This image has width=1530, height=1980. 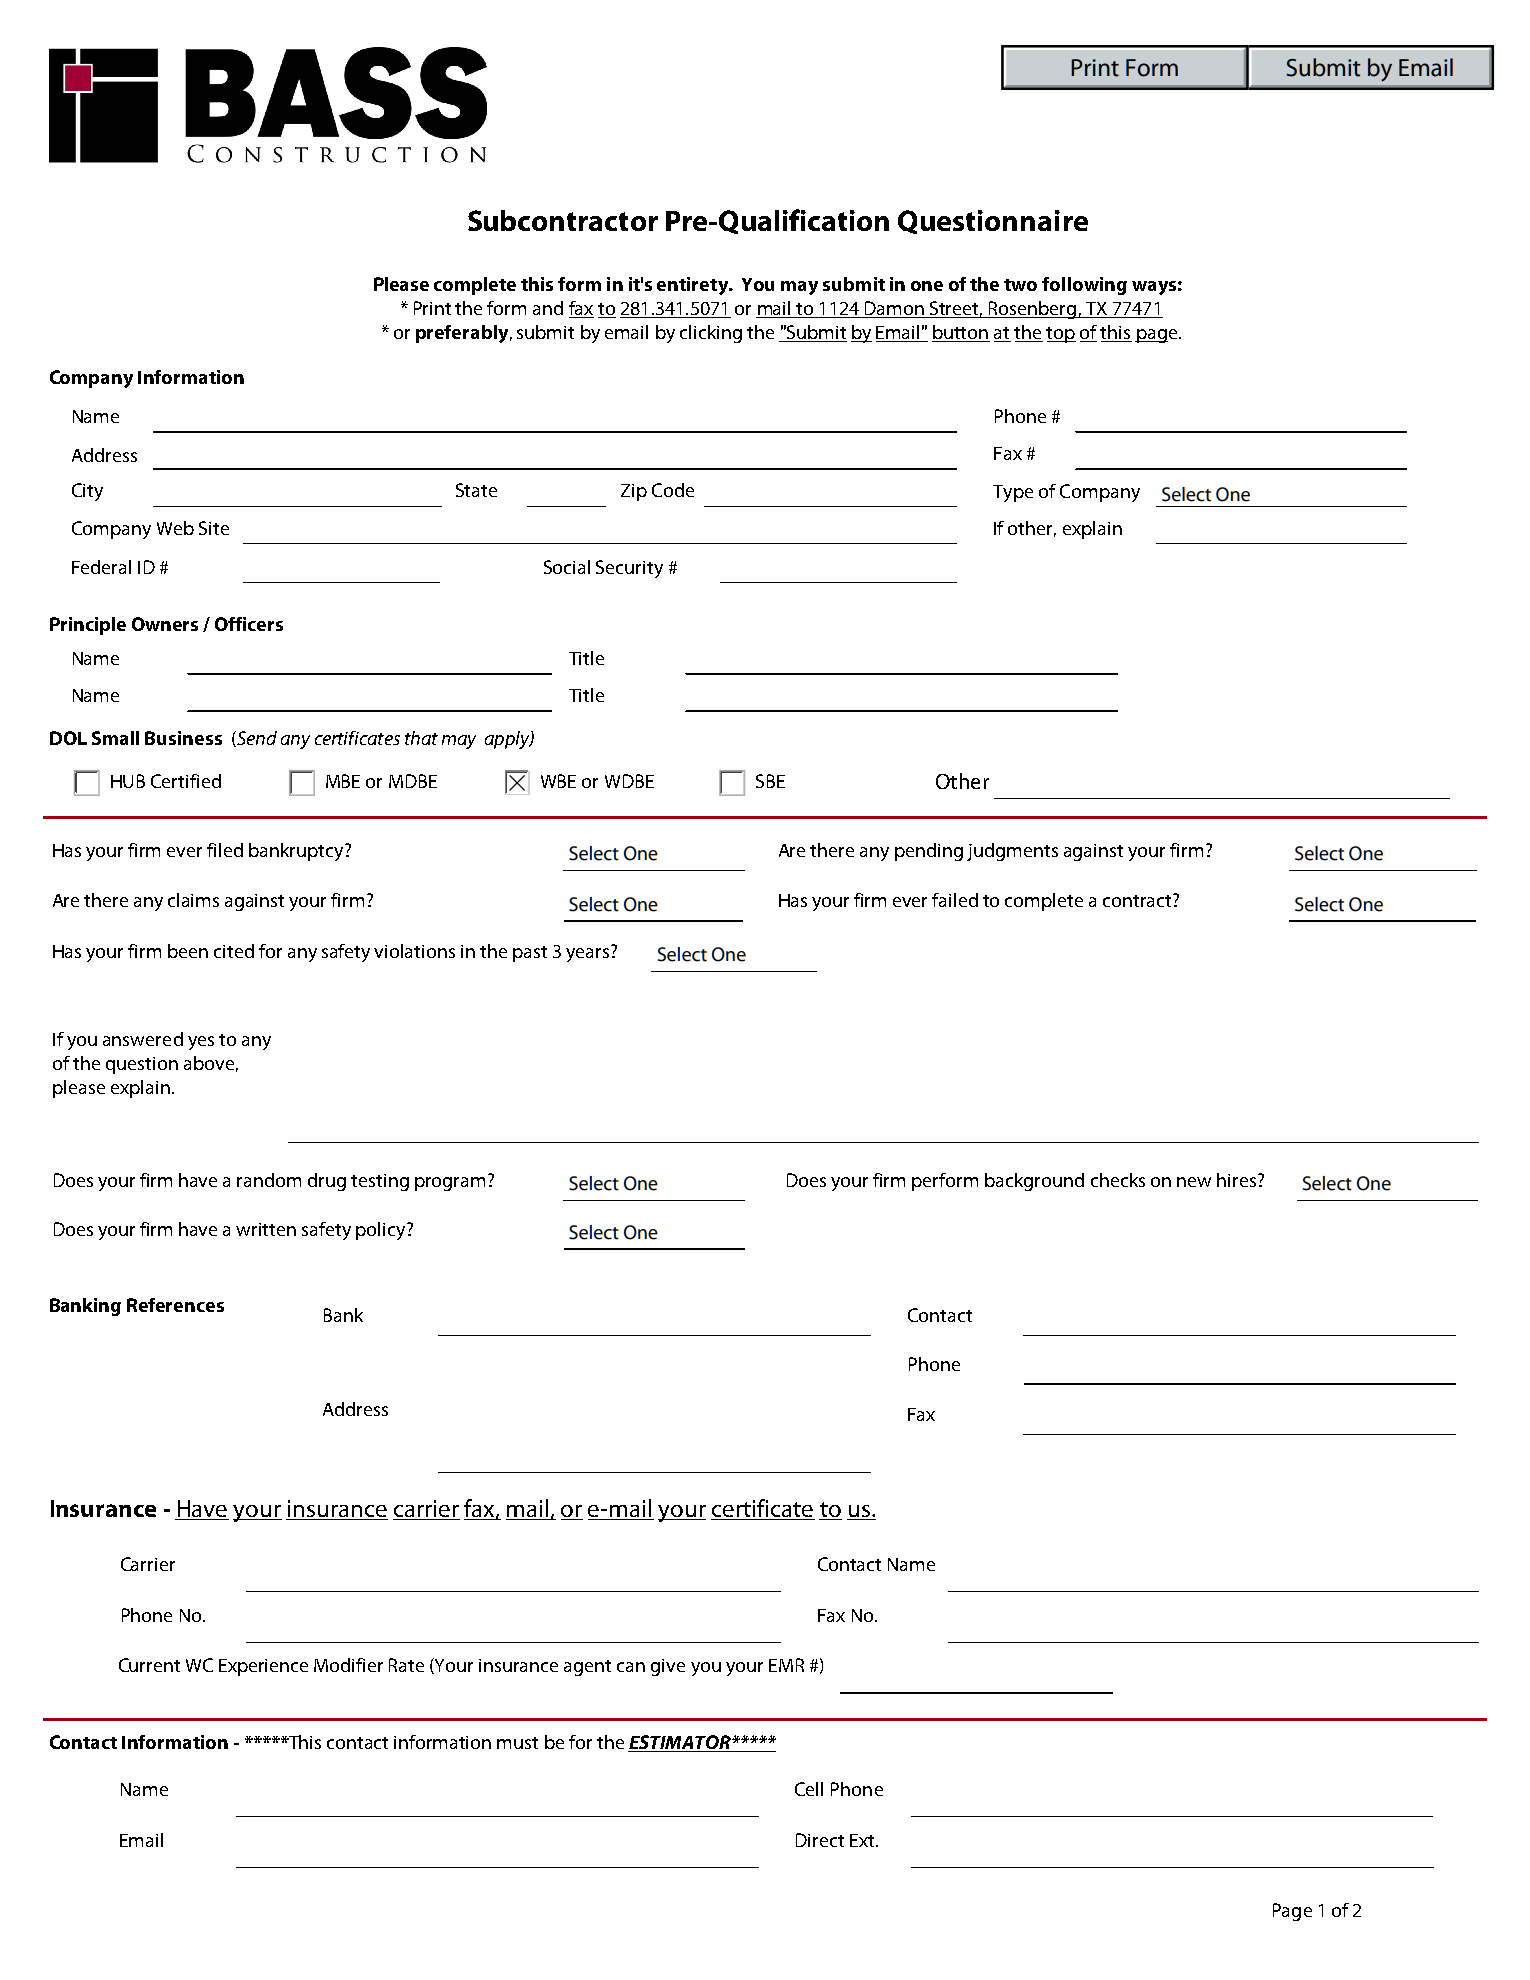 What do you see at coordinates (87, 492) in the image?
I see `City` at bounding box center [87, 492].
